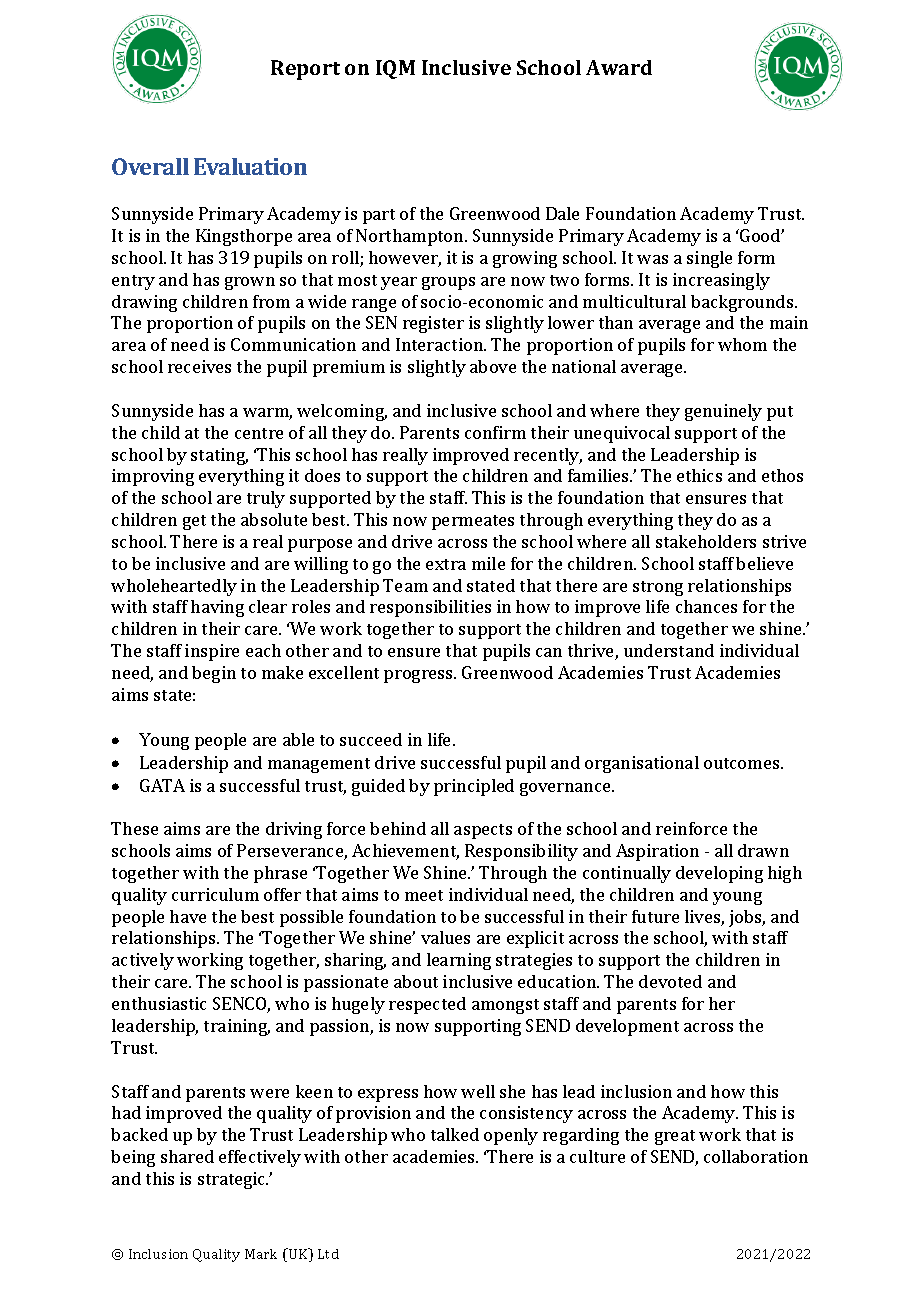 The height and width of the screenshot is (1308, 924). I want to click on receives, so click(199, 366).
